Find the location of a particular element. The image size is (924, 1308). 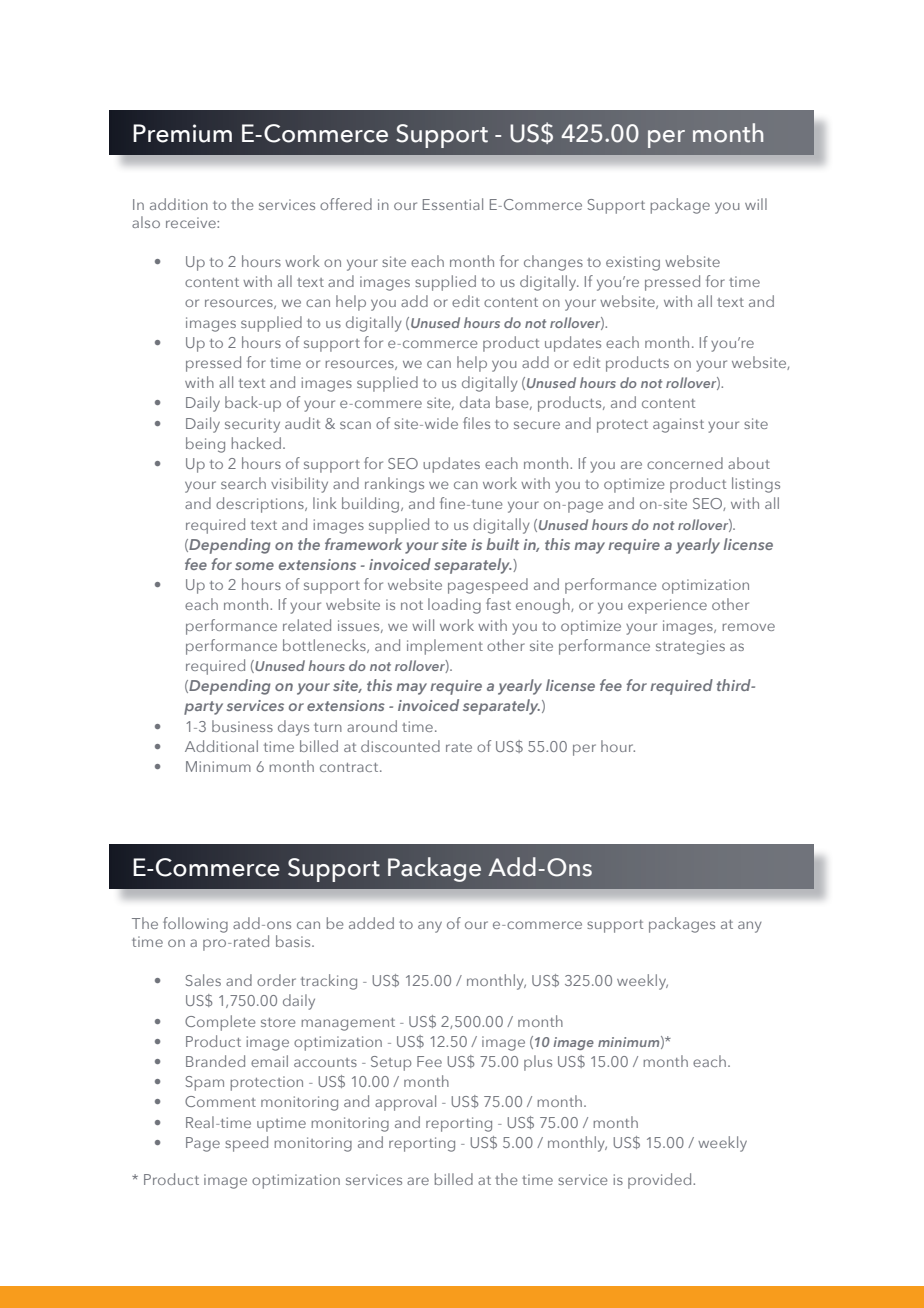

Comment is located at coordinates (220, 1101).
